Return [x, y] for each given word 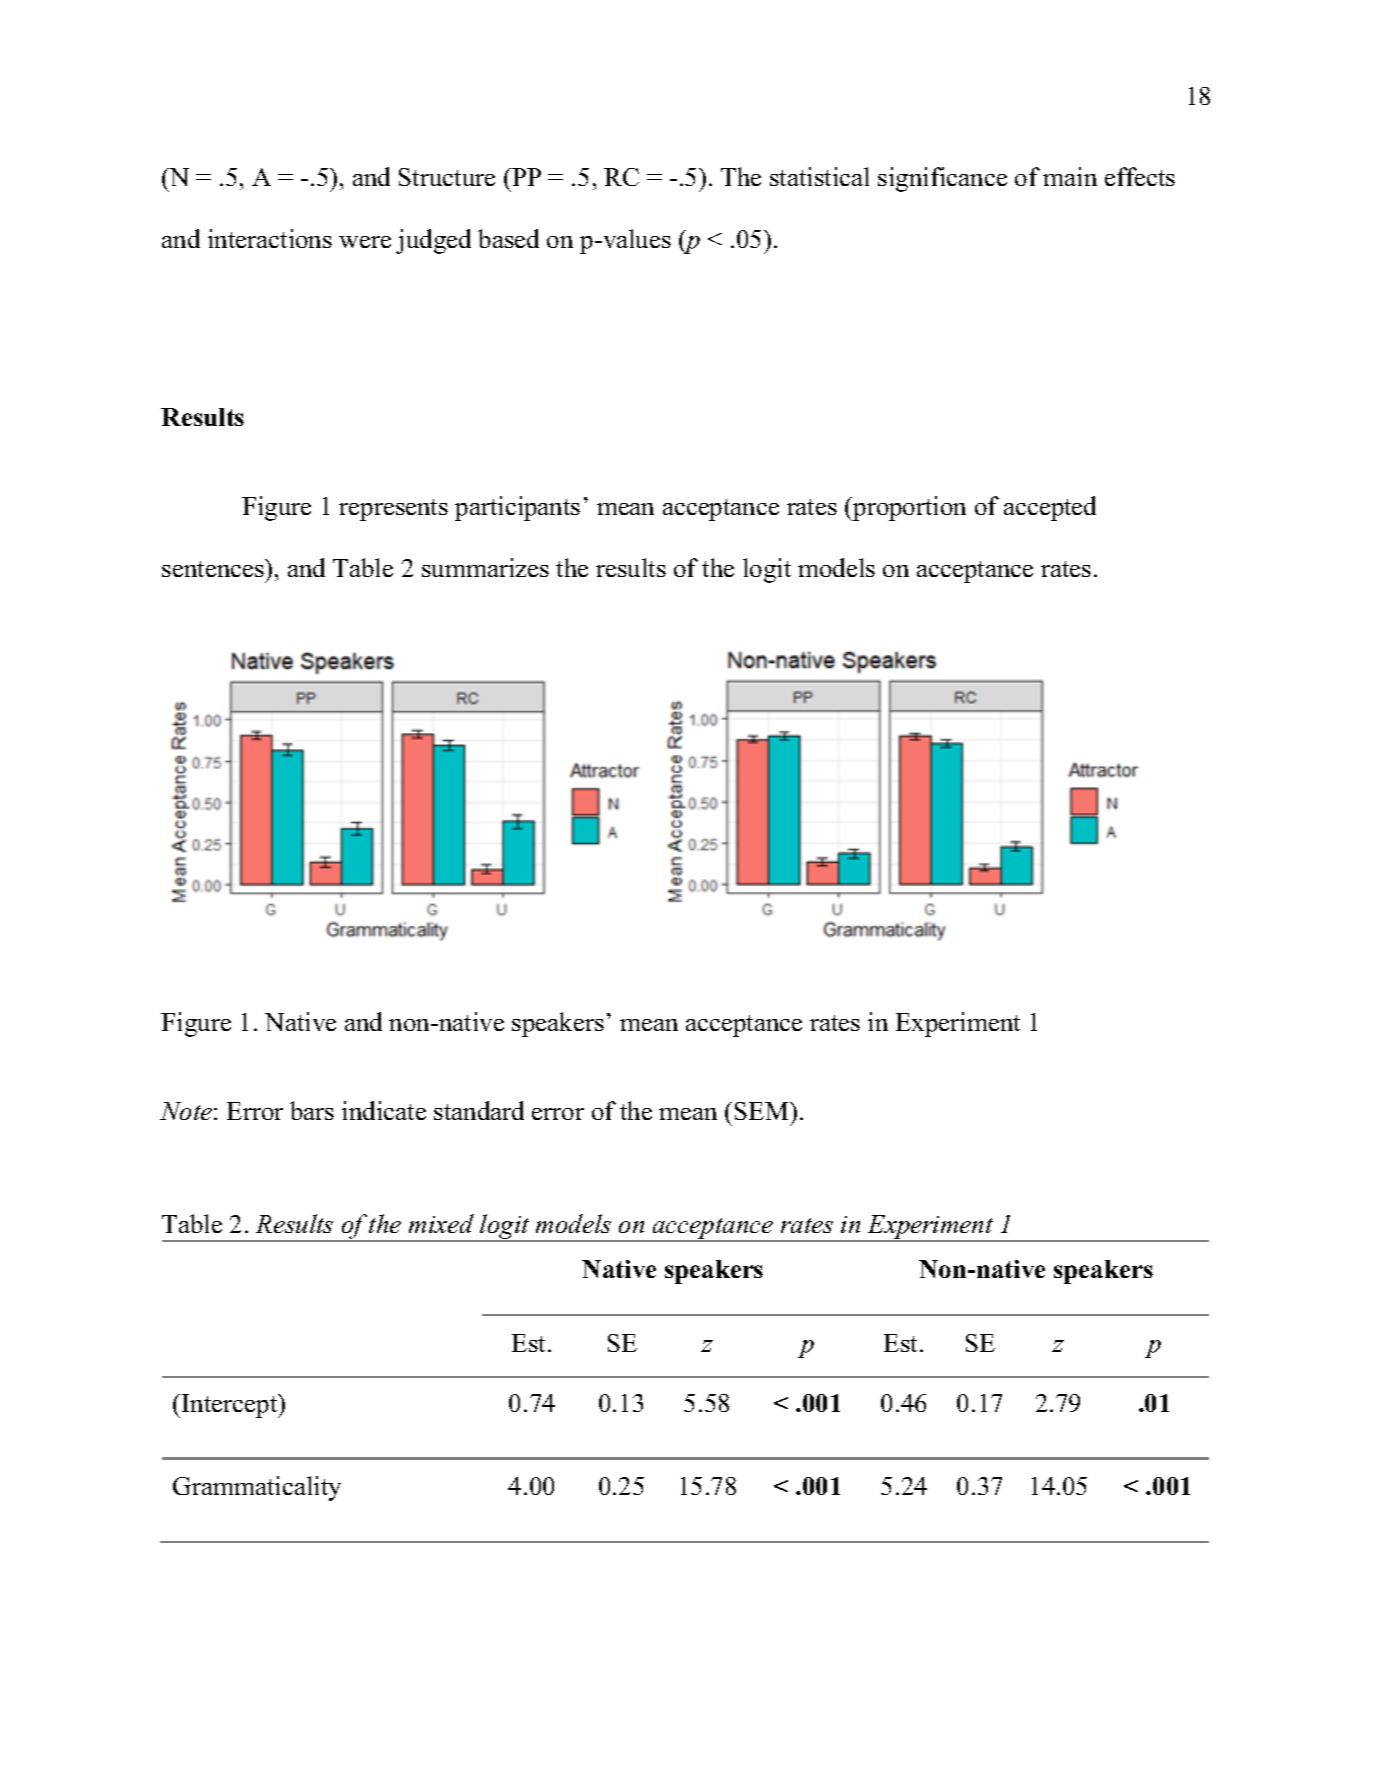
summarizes [485, 567]
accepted [1050, 508]
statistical [819, 176]
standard [479, 1110]
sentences [214, 568]
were [365, 242]
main [1070, 176]
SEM [763, 1111]
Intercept [231, 1406]
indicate [384, 1110]
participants [517, 508]
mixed [441, 1223]
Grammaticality [257, 1488]
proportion [908, 508]
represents [393, 510]
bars [312, 1110]
